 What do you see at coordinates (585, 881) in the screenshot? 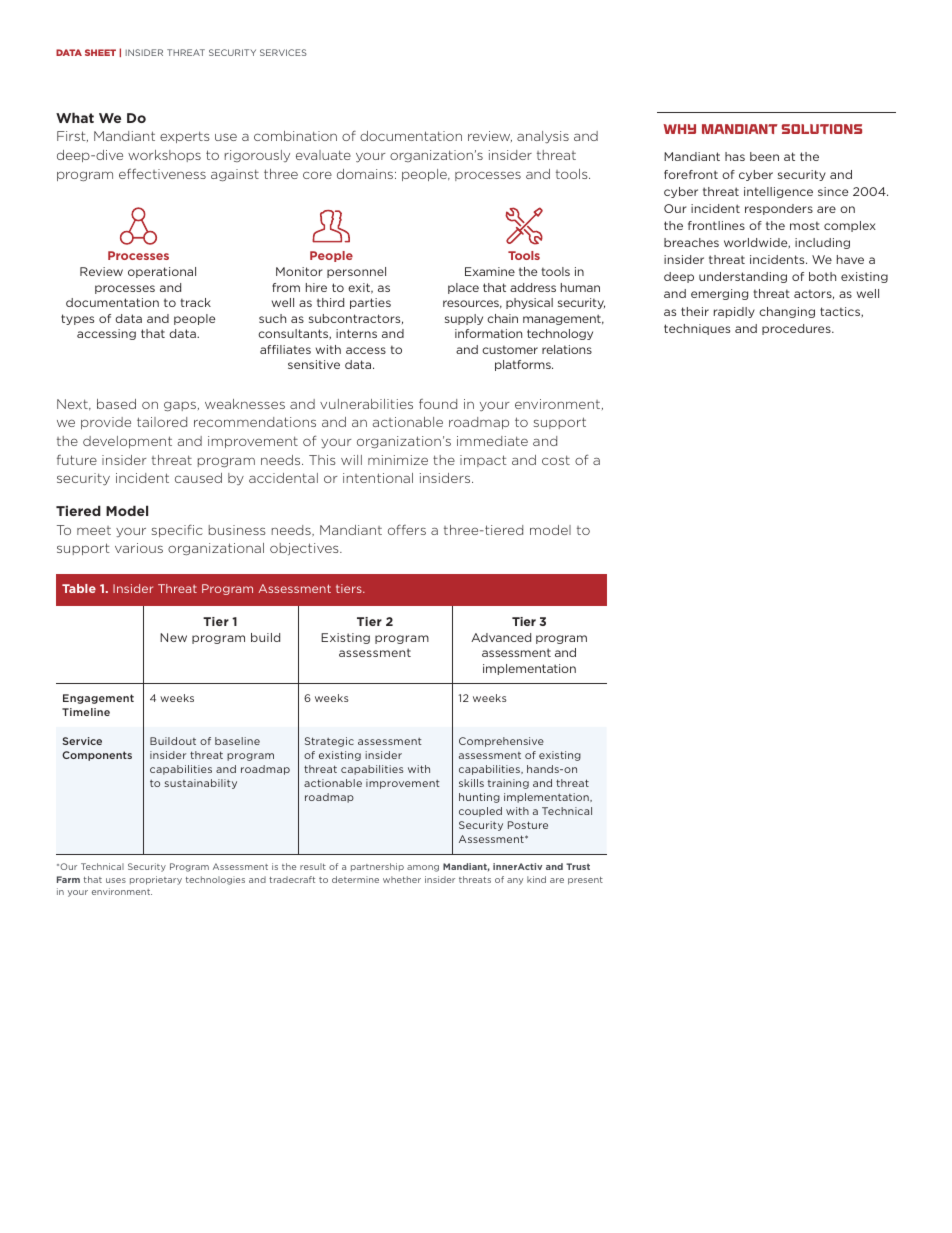
I see `present` at bounding box center [585, 881].
